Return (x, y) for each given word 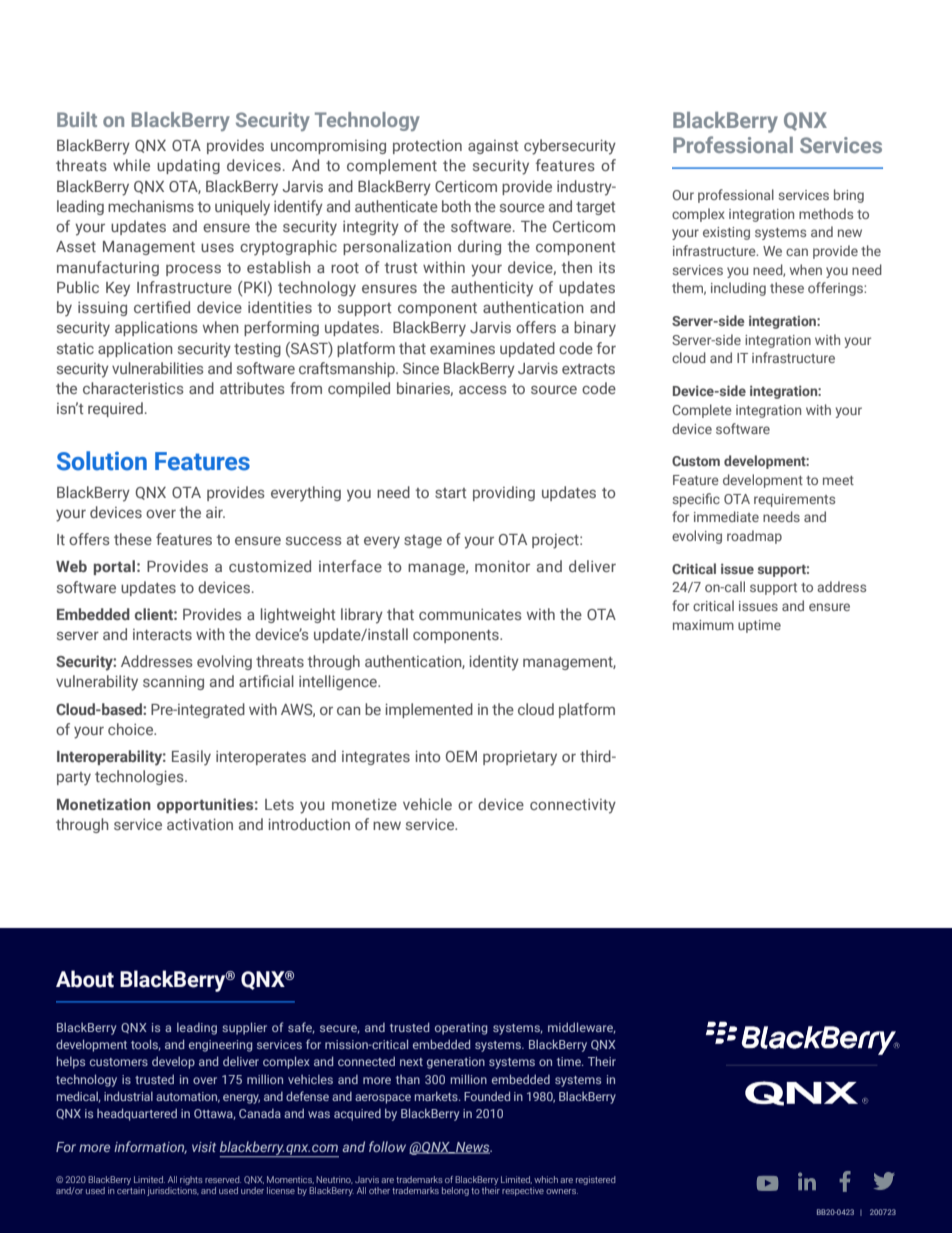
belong (455, 1191)
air (215, 512)
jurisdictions (173, 1190)
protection (427, 147)
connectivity (573, 806)
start (451, 493)
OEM (461, 756)
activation (200, 824)
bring (849, 196)
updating (188, 166)
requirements (794, 500)
